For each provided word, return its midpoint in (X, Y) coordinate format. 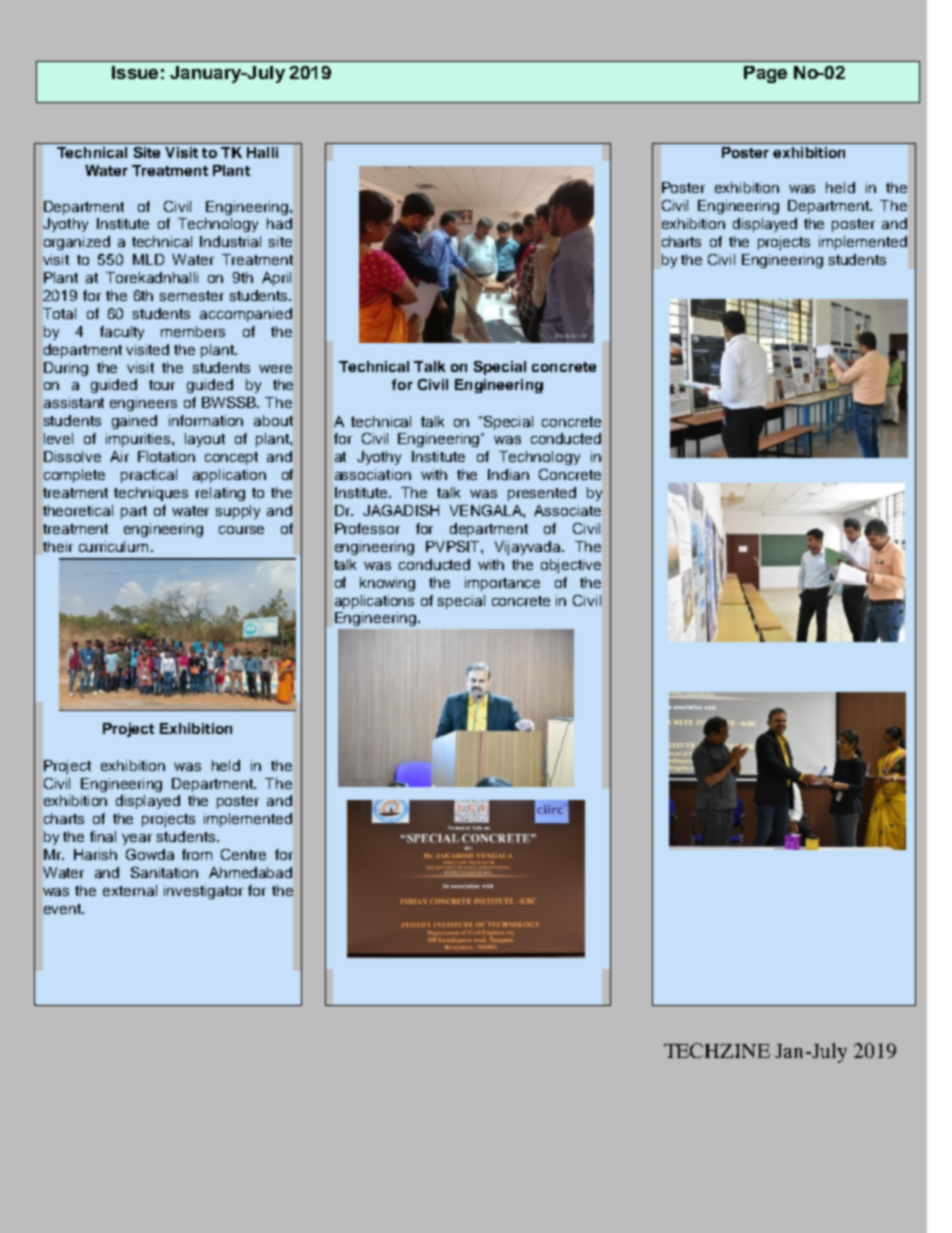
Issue (135, 72)
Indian (508, 474)
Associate (567, 510)
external (130, 890)
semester (192, 296)
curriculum (113, 546)
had (279, 223)
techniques (151, 494)
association (373, 474)
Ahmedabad (250, 872)
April (276, 279)
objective (571, 566)
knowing (387, 584)
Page (765, 74)
